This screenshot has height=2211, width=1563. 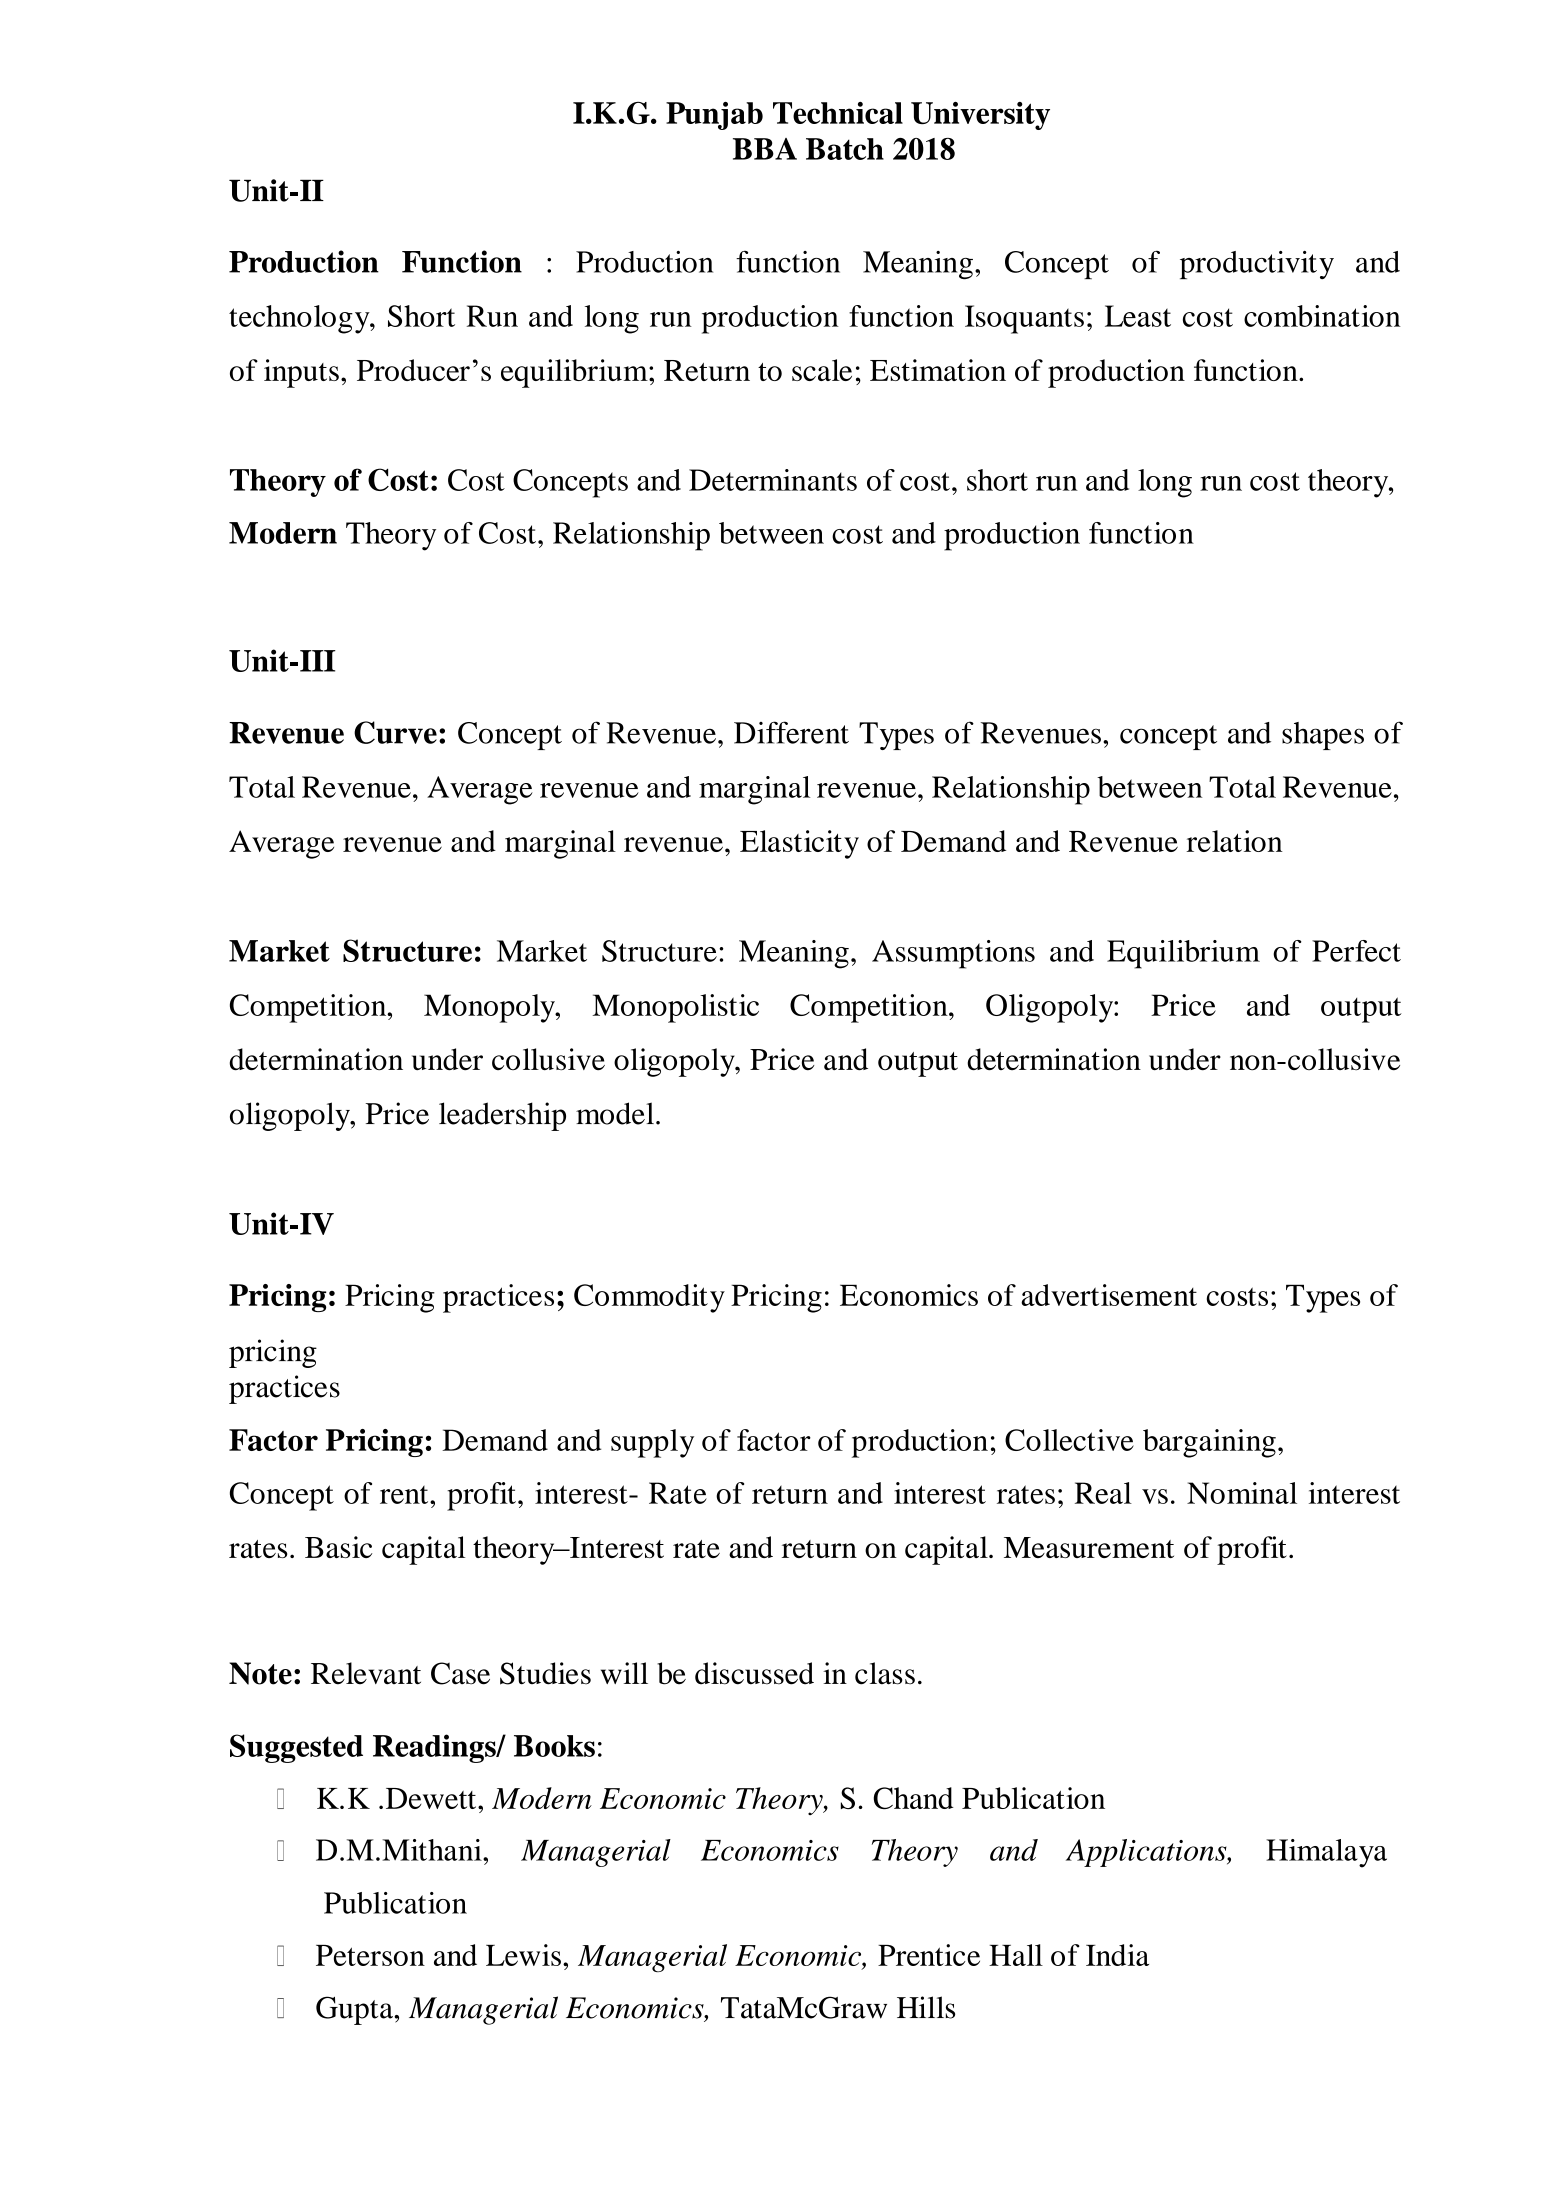 I want to click on productivity, so click(x=1257, y=265).
